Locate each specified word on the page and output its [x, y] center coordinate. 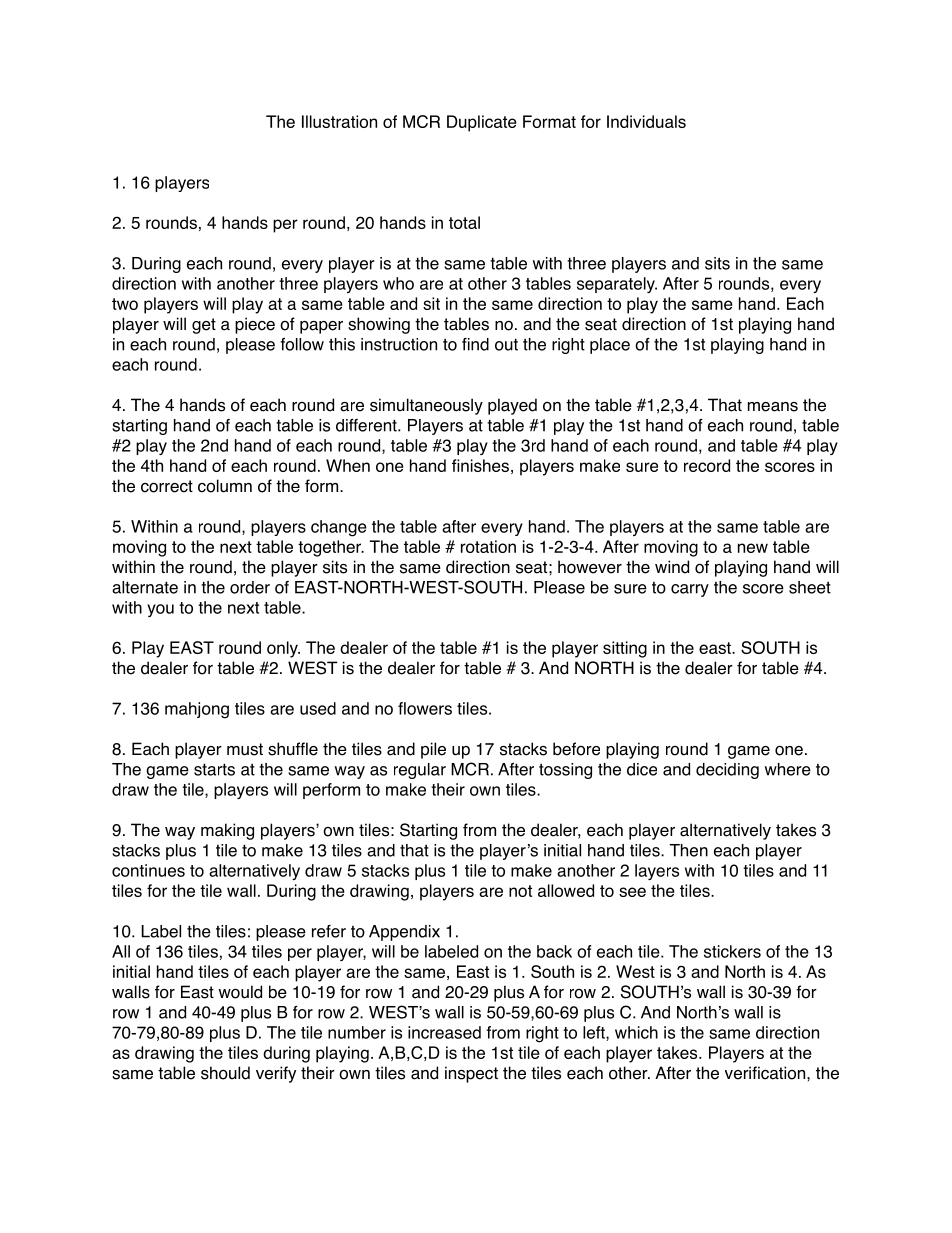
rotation [488, 546]
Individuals [646, 121]
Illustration [339, 121]
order [250, 587]
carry [690, 590]
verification [766, 1073]
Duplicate [482, 123]
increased [444, 1032]
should [225, 1073]
